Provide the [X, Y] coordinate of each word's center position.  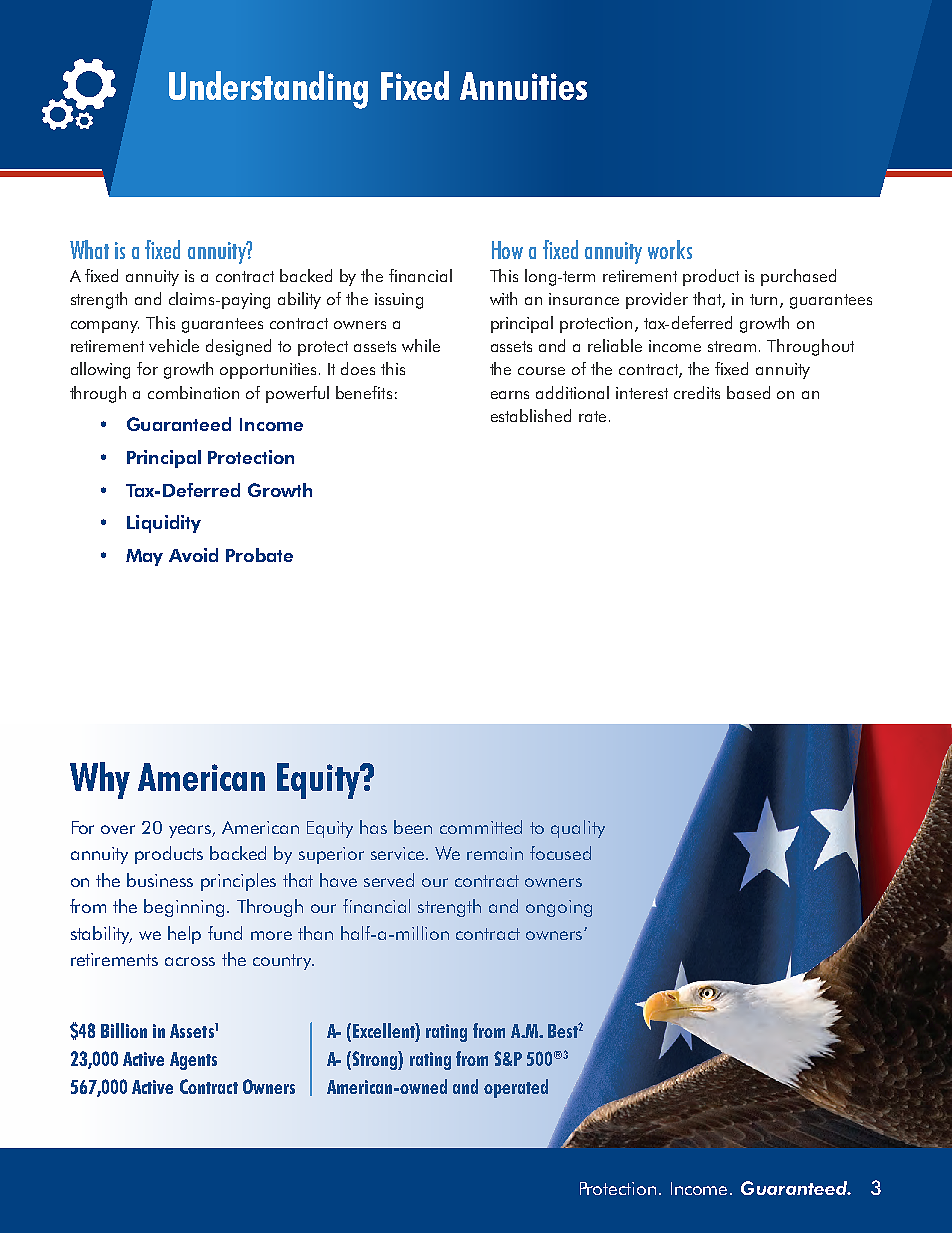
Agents [193, 1061]
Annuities [523, 86]
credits [697, 392]
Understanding [268, 90]
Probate [259, 555]
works [670, 249]
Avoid [193, 555]
